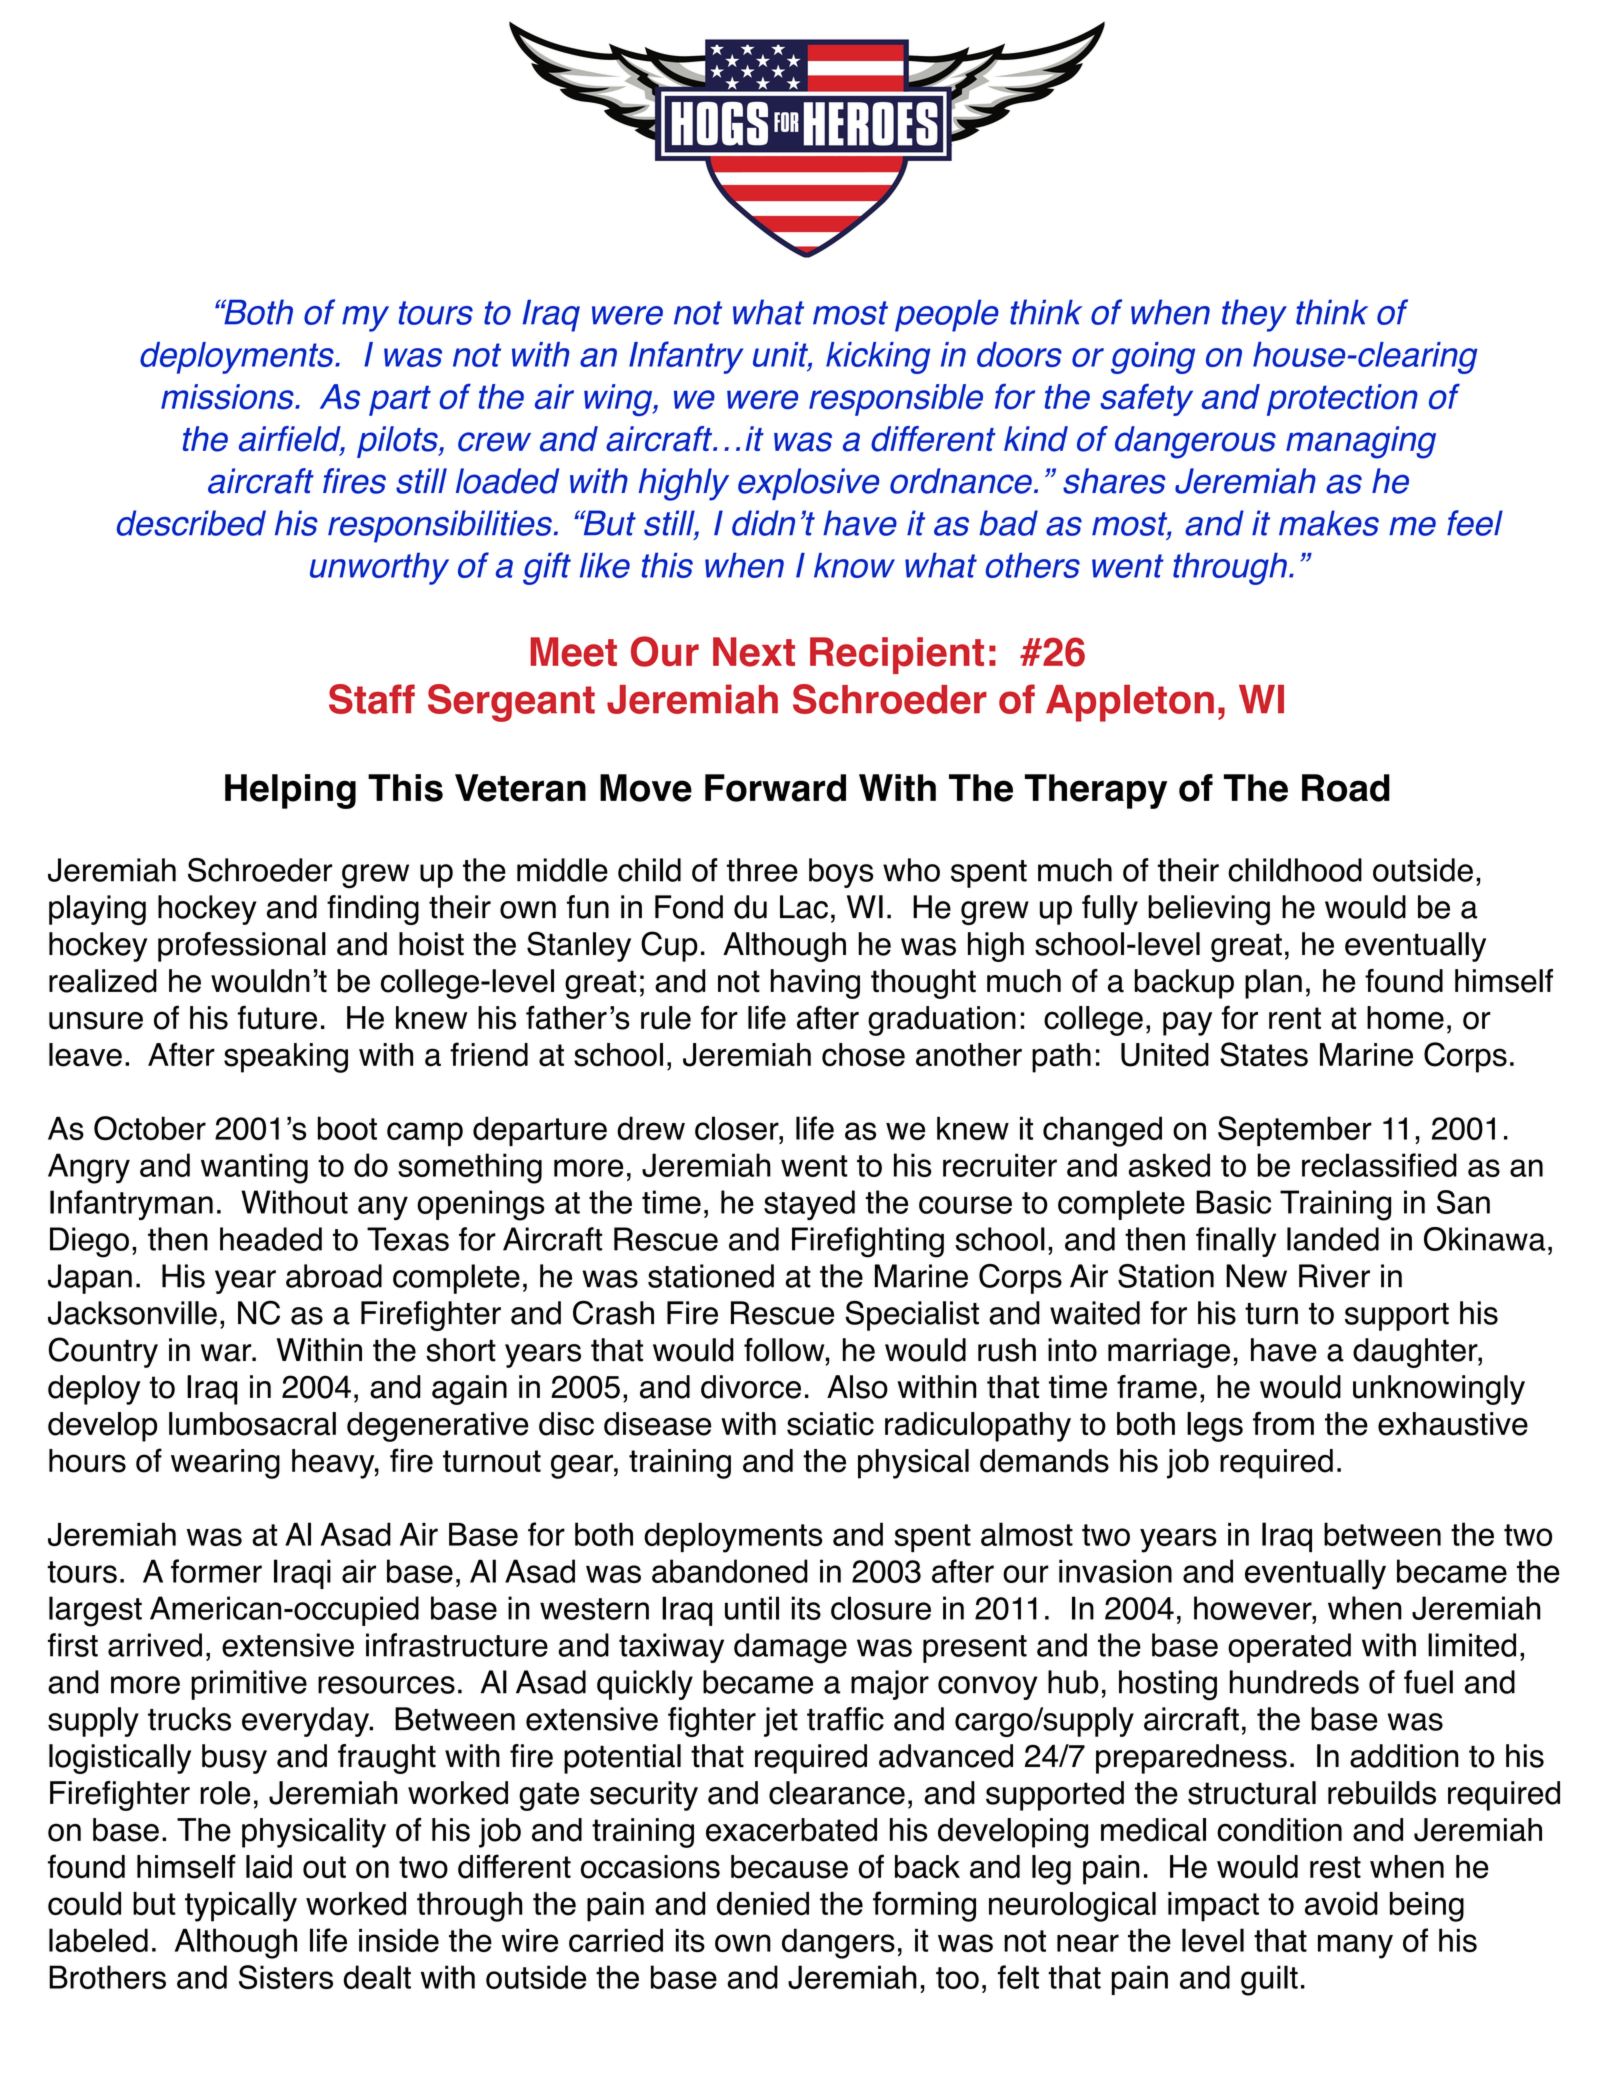  What do you see at coordinates (763, 1904) in the document?
I see `denied` at bounding box center [763, 1904].
